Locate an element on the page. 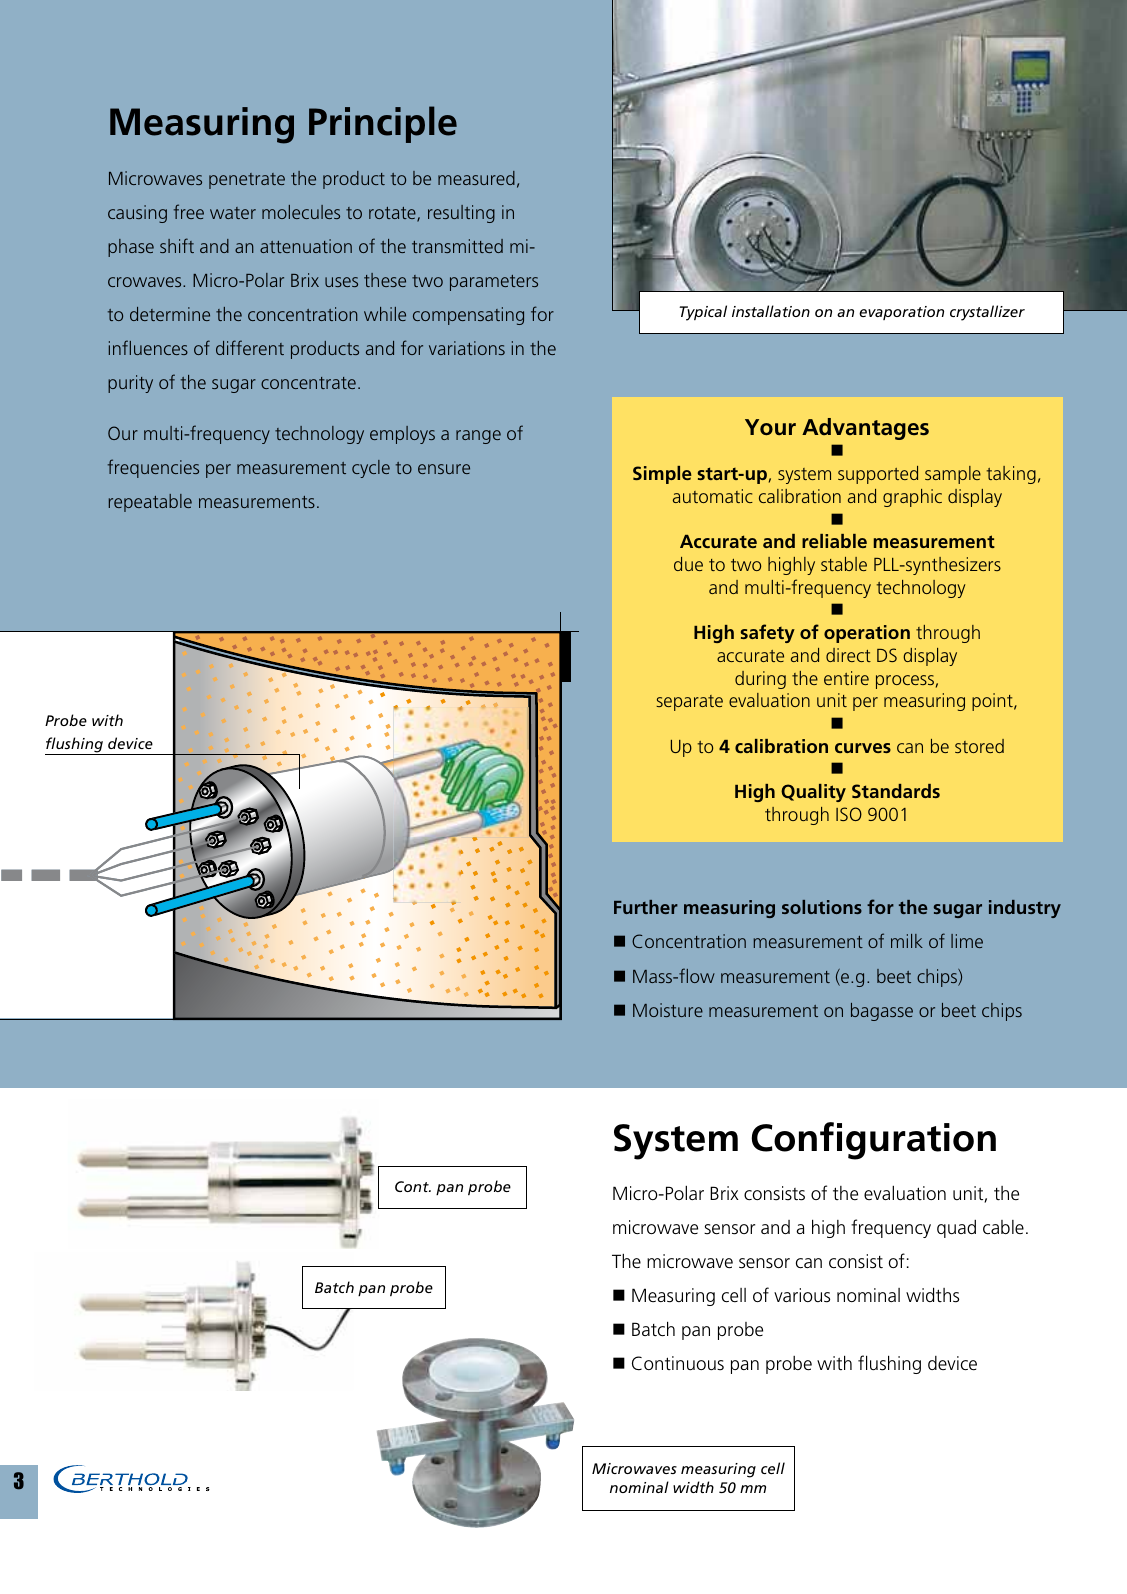 The image size is (1127, 1594). Moisture is located at coordinates (668, 1010).
